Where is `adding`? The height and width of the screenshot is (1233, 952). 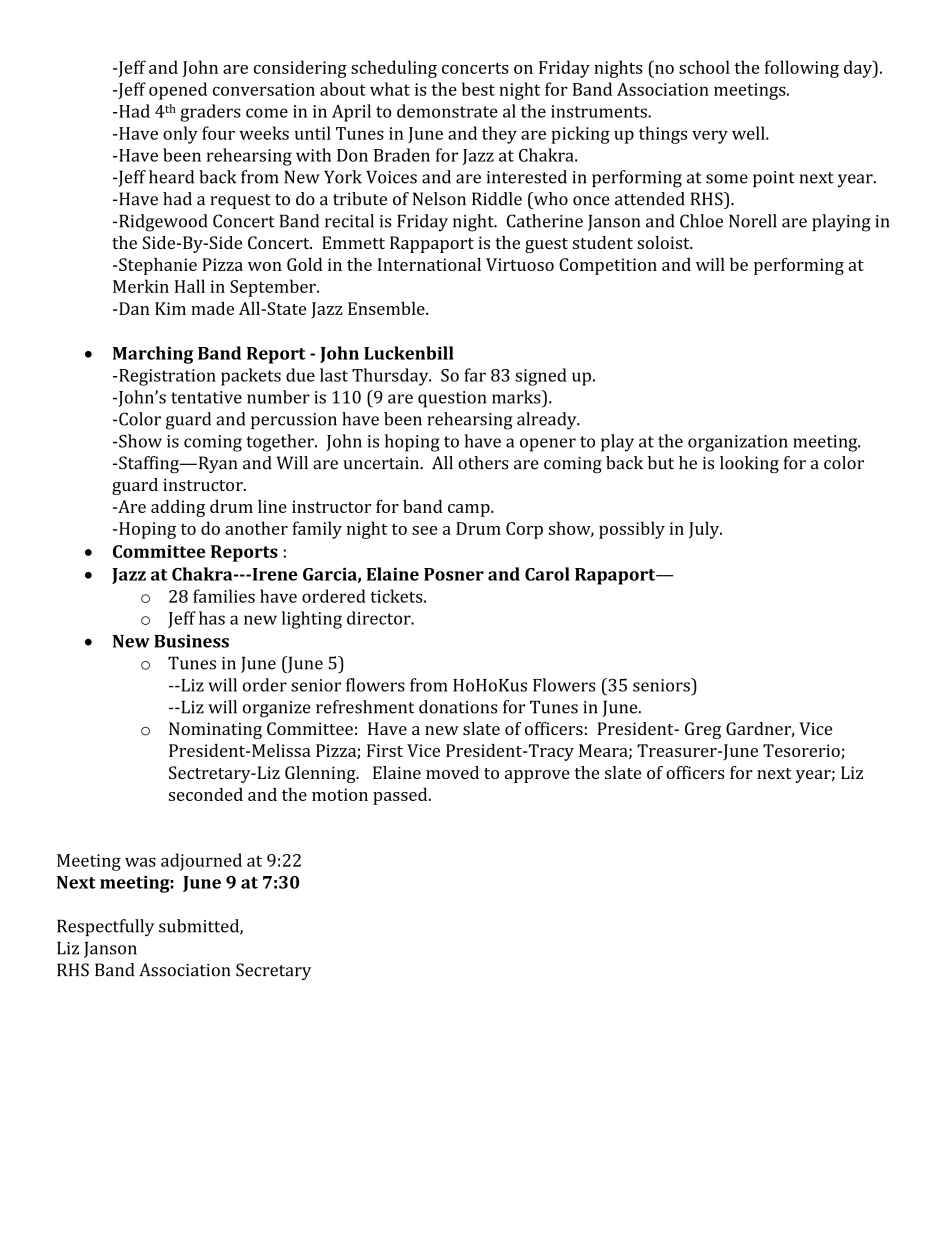
adding is located at coordinates (178, 508).
